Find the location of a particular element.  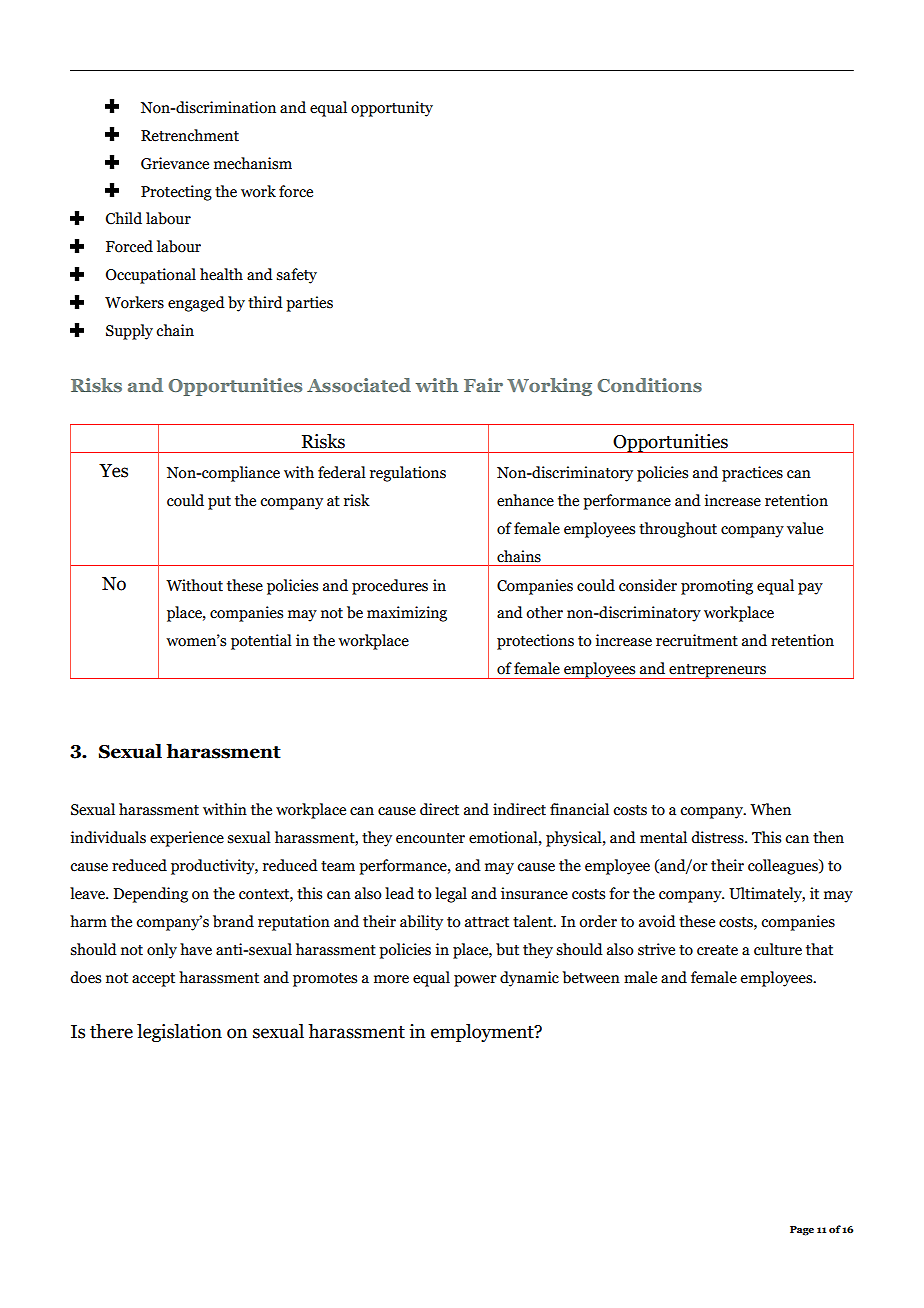

opportunity is located at coordinates (392, 109).
